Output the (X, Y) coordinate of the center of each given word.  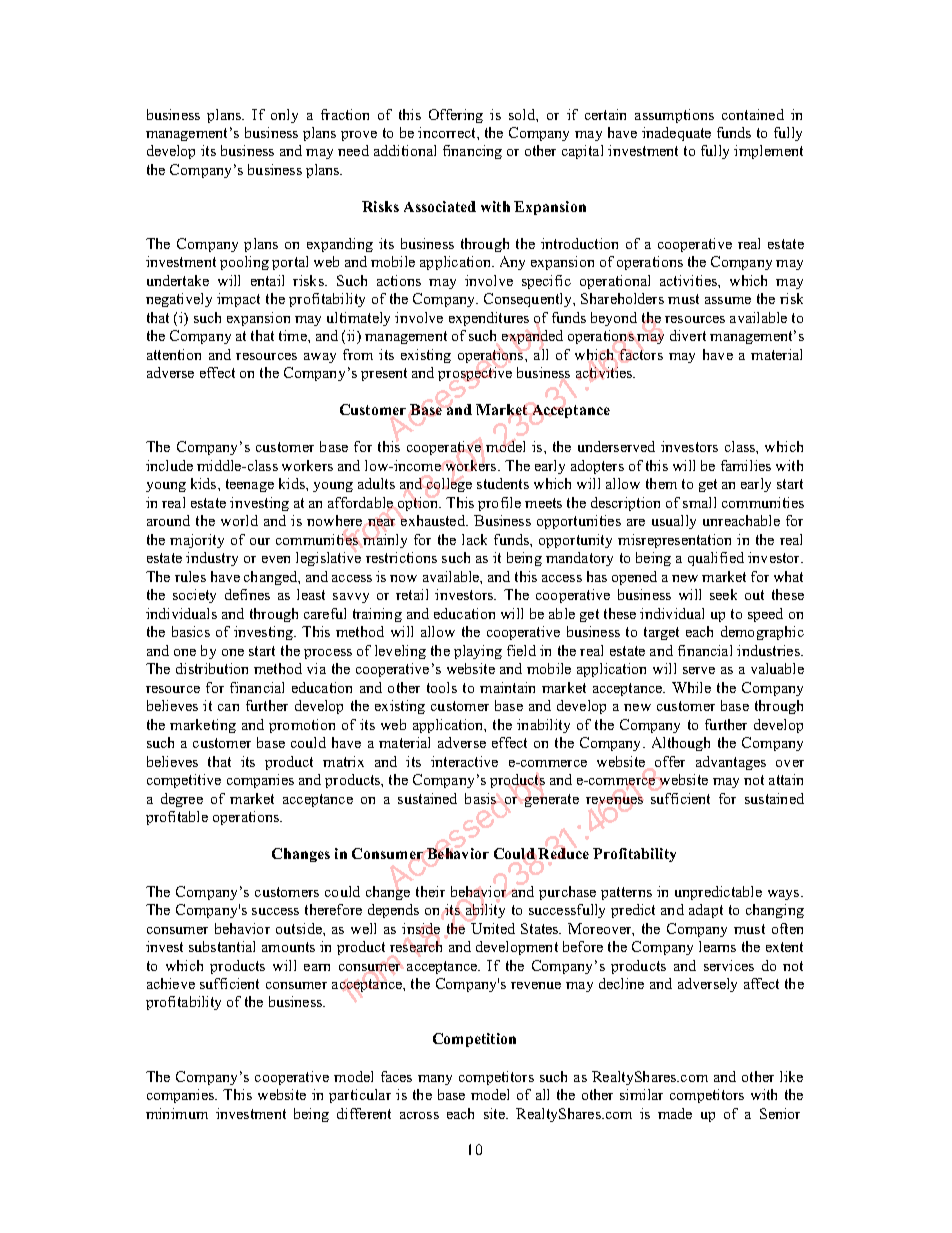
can (228, 707)
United (493, 928)
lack (474, 539)
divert (688, 335)
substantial (222, 946)
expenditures (489, 319)
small (699, 502)
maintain (507, 687)
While (691, 687)
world (239, 520)
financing (472, 152)
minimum (177, 1113)
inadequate (676, 134)
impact (238, 300)
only (284, 116)
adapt (706, 911)
